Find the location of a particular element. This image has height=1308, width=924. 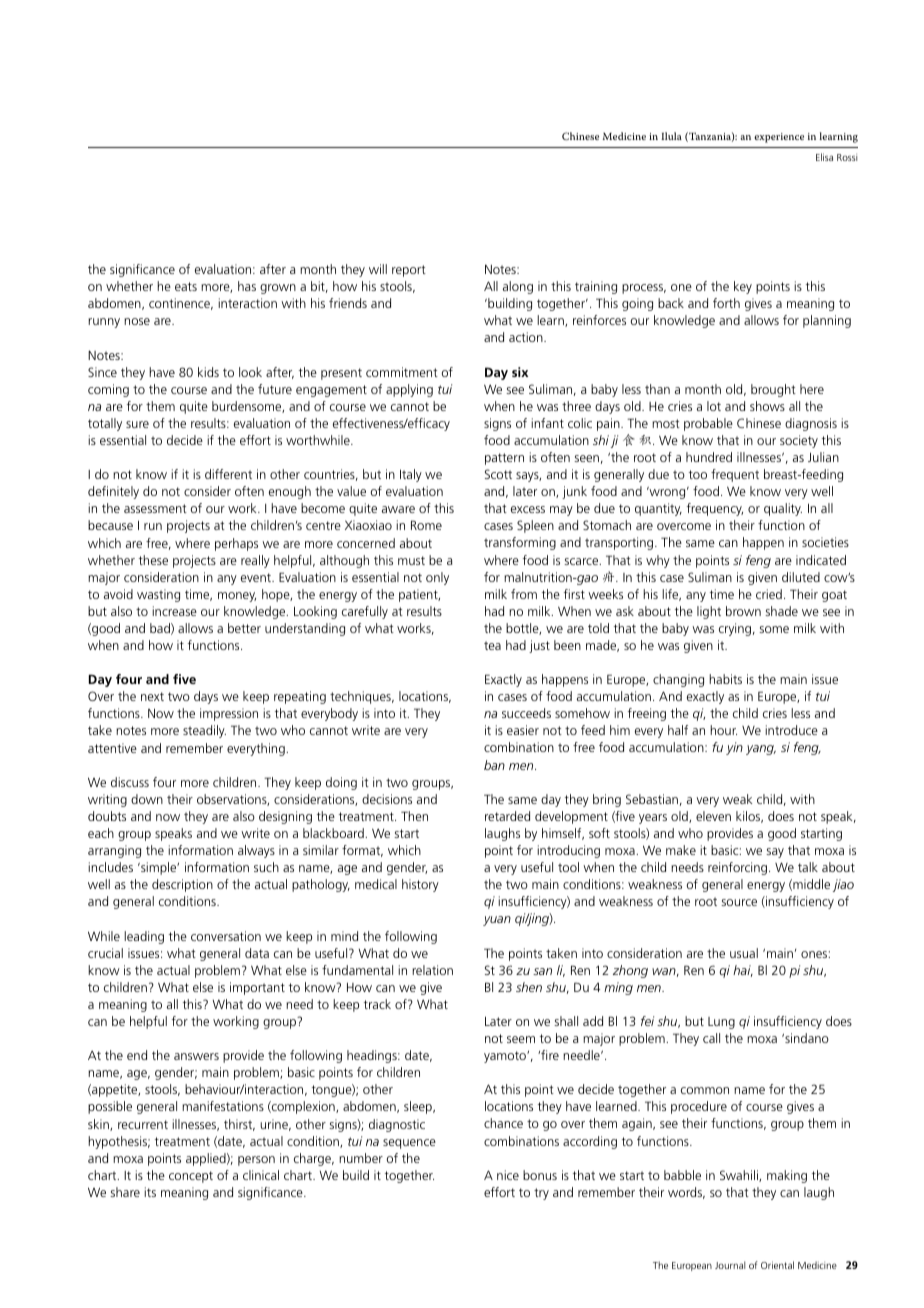

nice is located at coordinates (508, 1175).
